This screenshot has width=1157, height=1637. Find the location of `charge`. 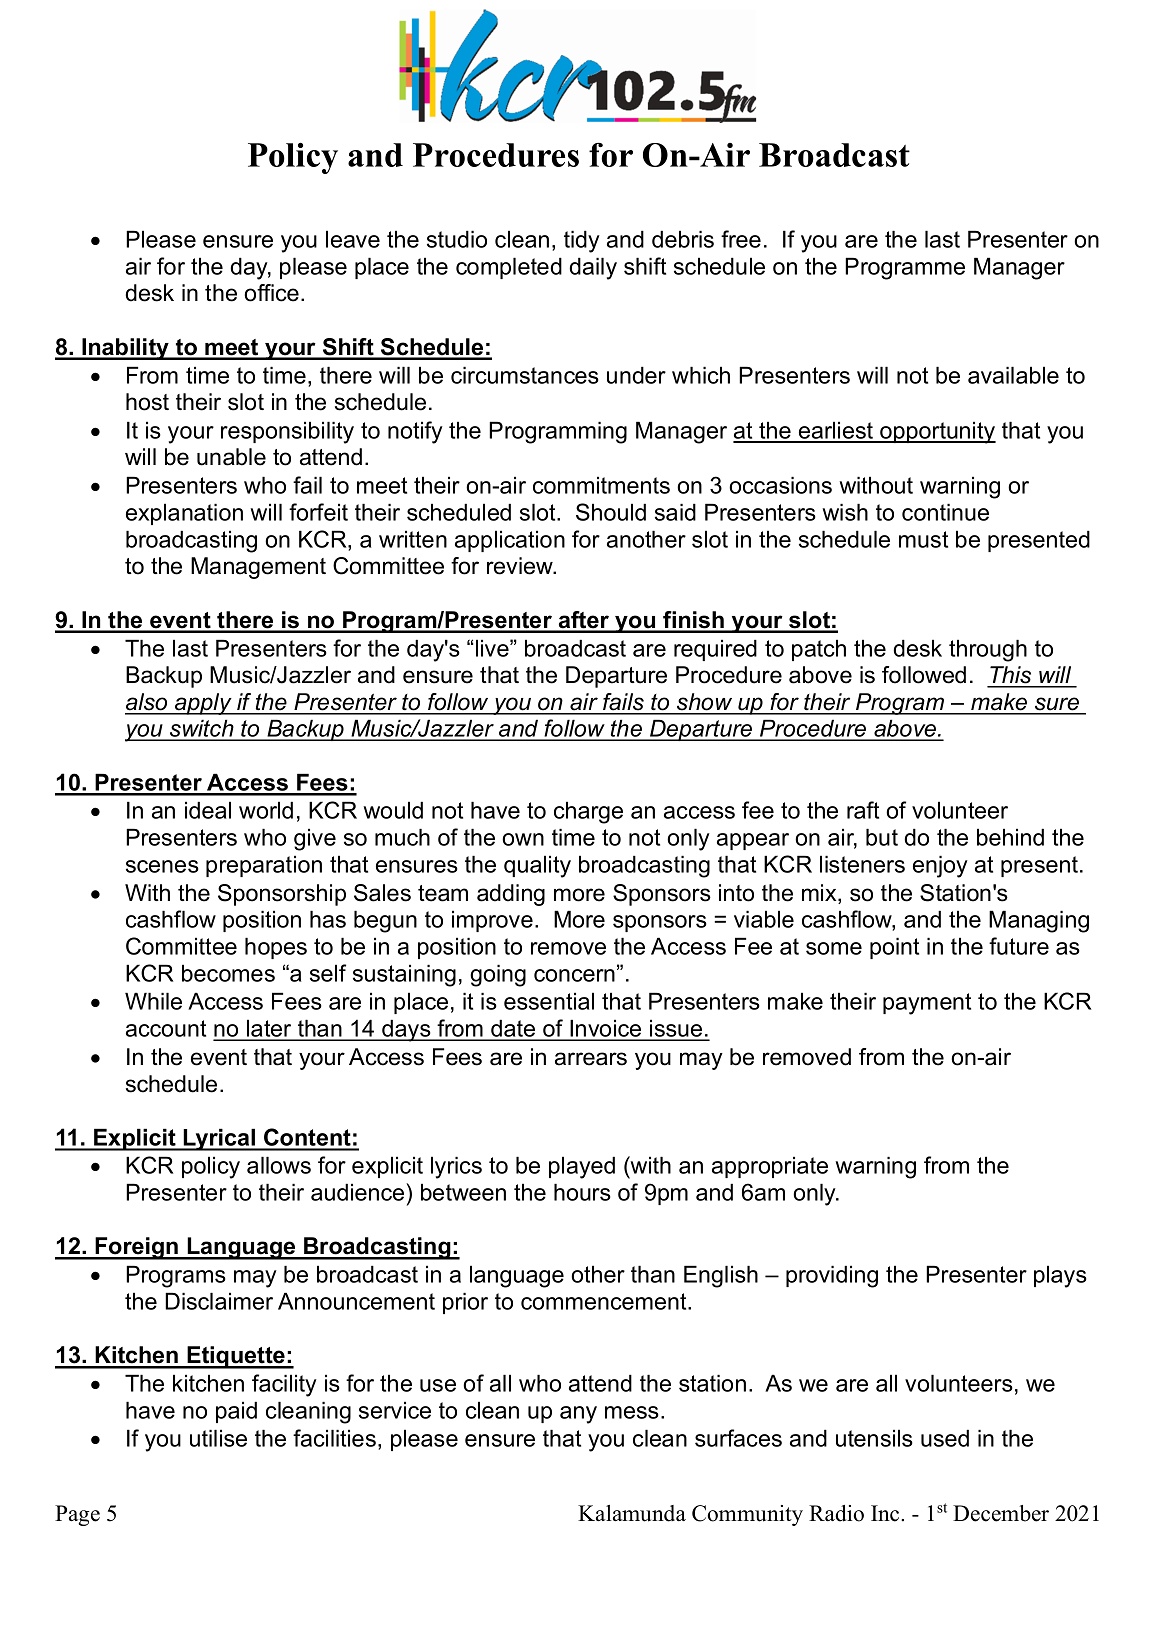

charge is located at coordinates (588, 812).
